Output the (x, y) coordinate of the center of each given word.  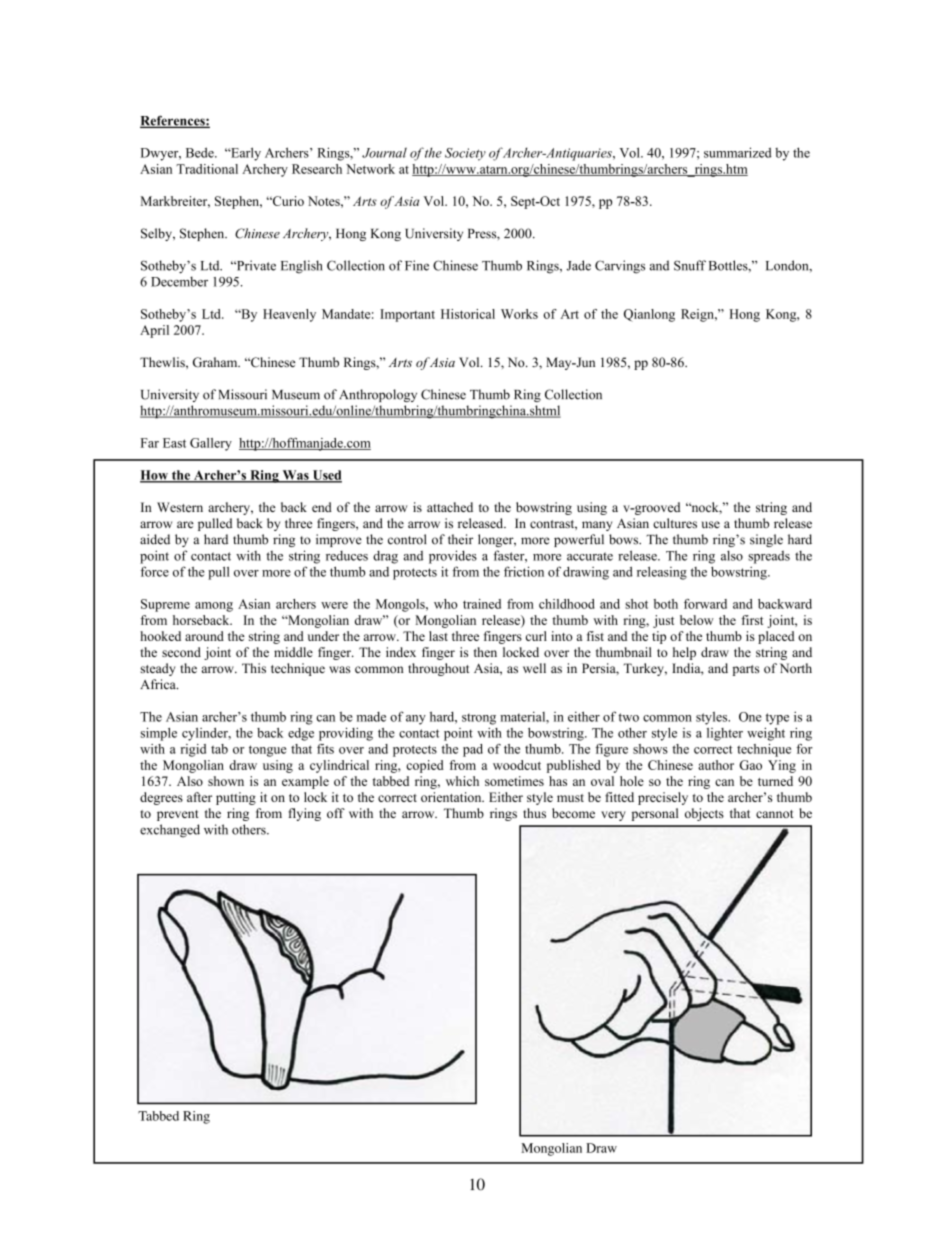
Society (465, 154)
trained (482, 604)
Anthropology (378, 395)
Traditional (207, 169)
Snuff (690, 265)
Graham (216, 362)
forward (705, 604)
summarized (738, 152)
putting (236, 798)
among (214, 607)
